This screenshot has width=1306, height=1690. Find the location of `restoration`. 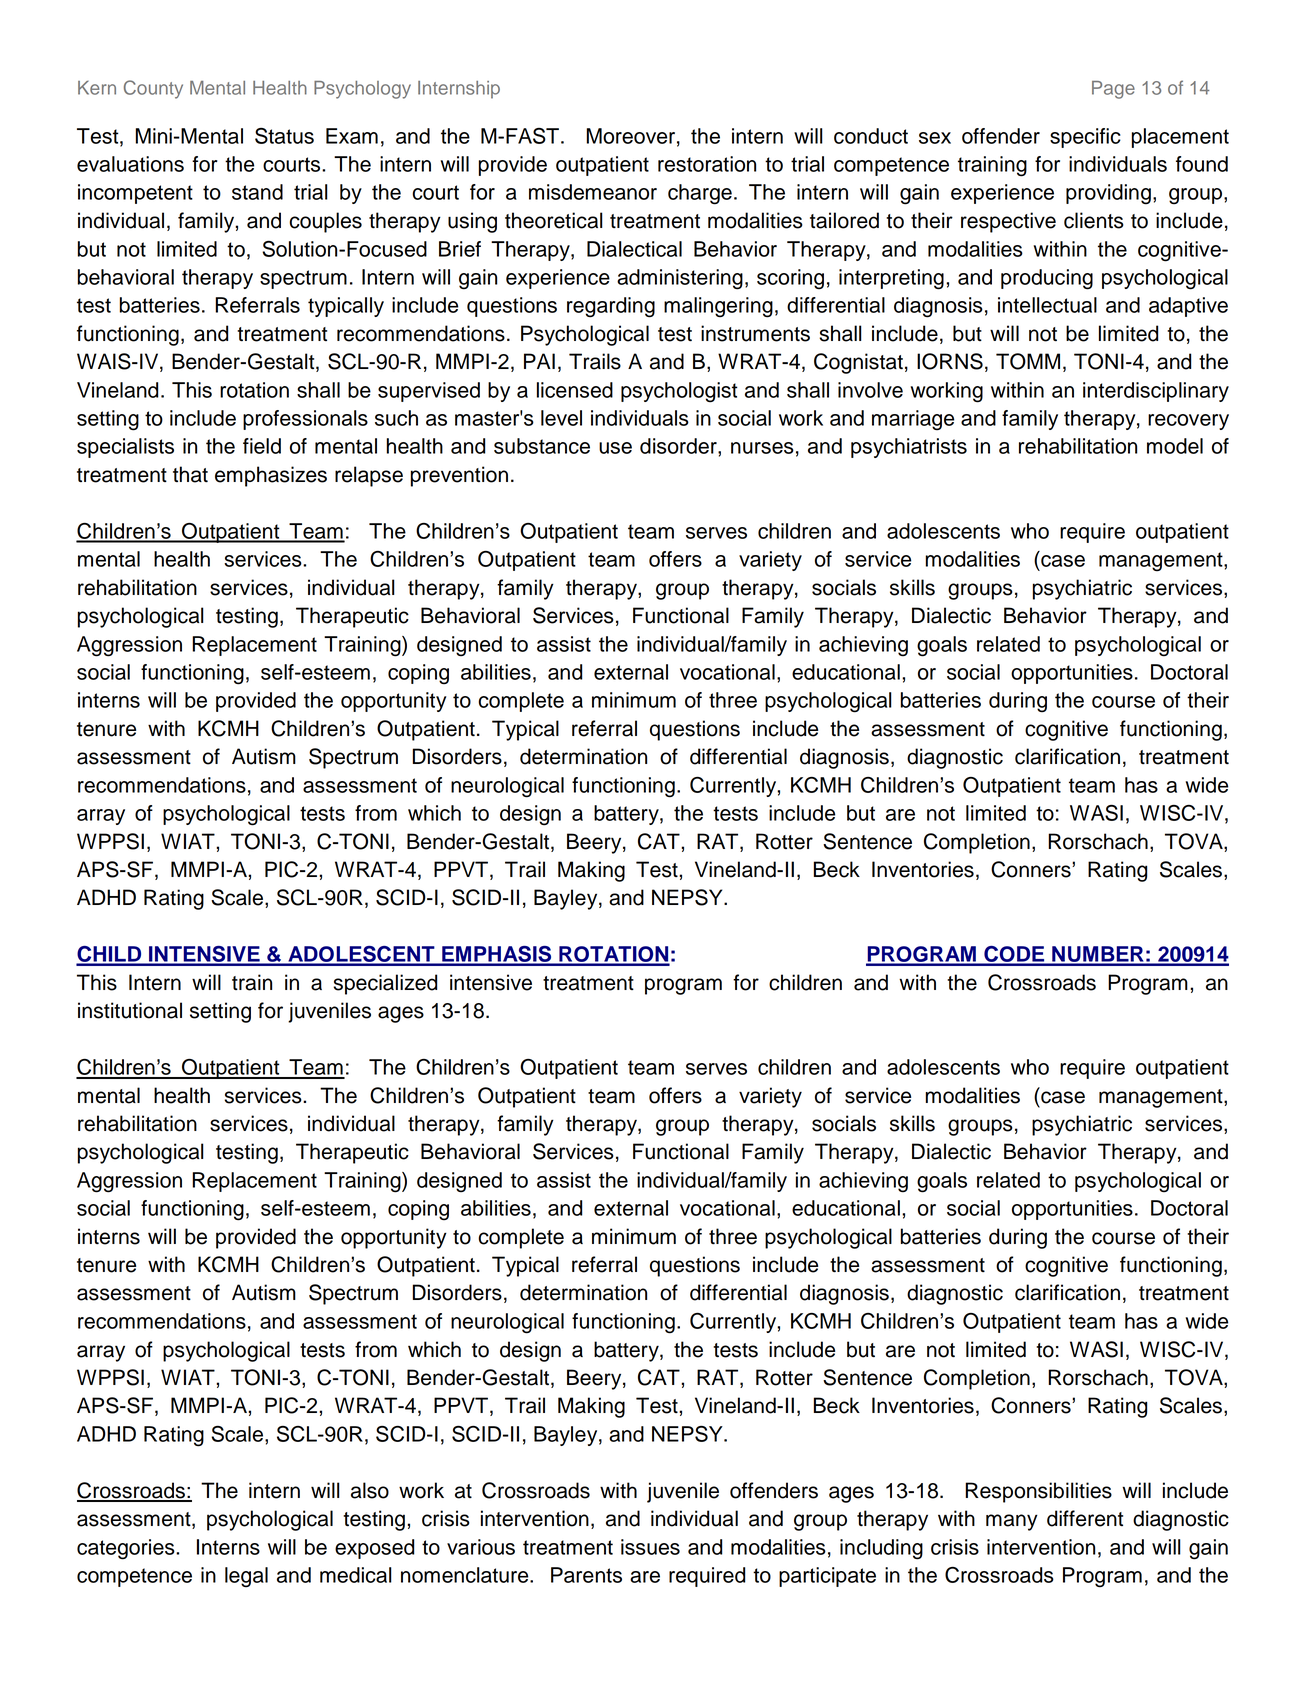

restoration is located at coordinates (707, 164).
